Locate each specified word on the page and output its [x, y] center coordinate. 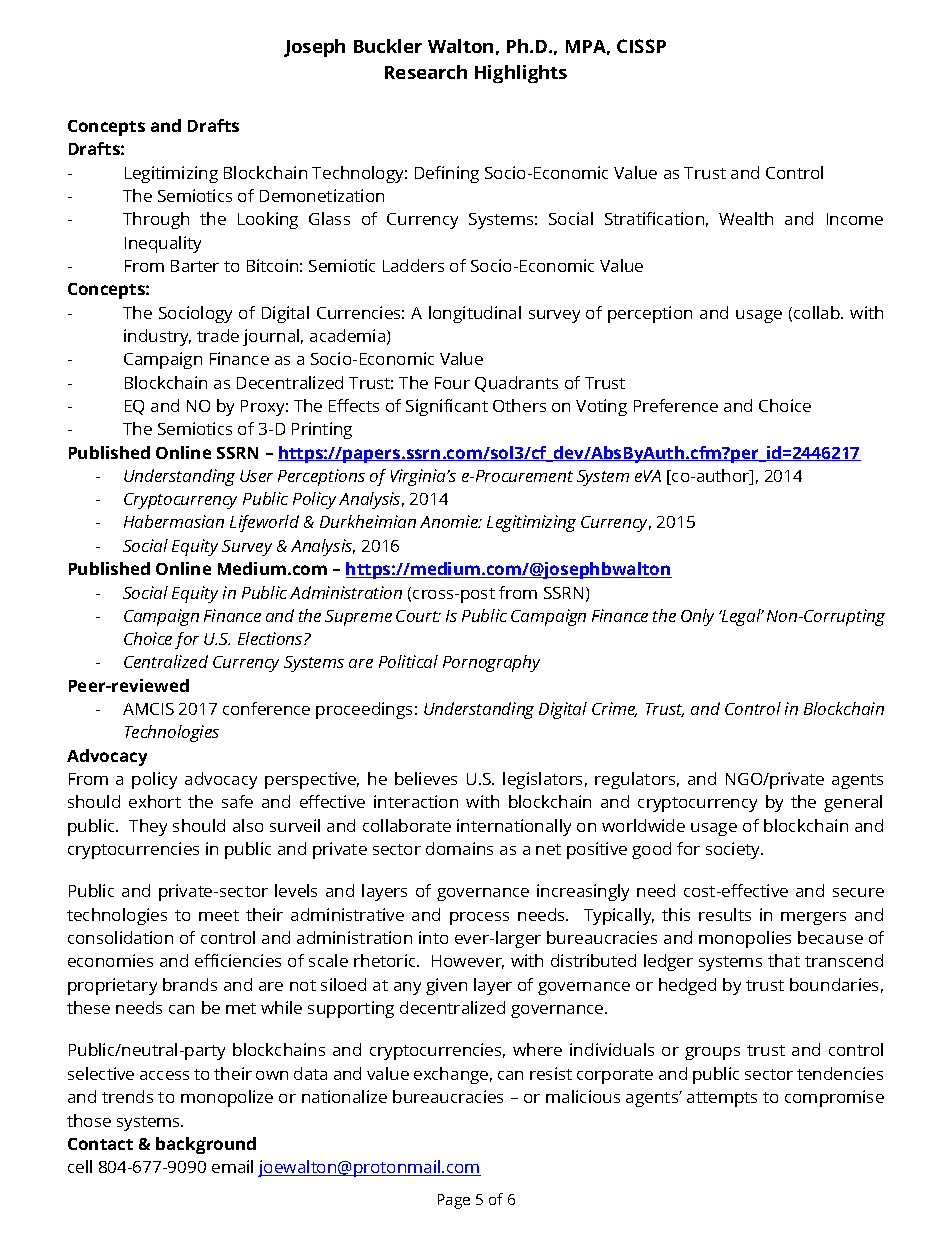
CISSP [641, 46]
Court [418, 616]
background [206, 1145]
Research [426, 72]
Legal [741, 617]
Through [156, 220]
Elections [271, 638]
